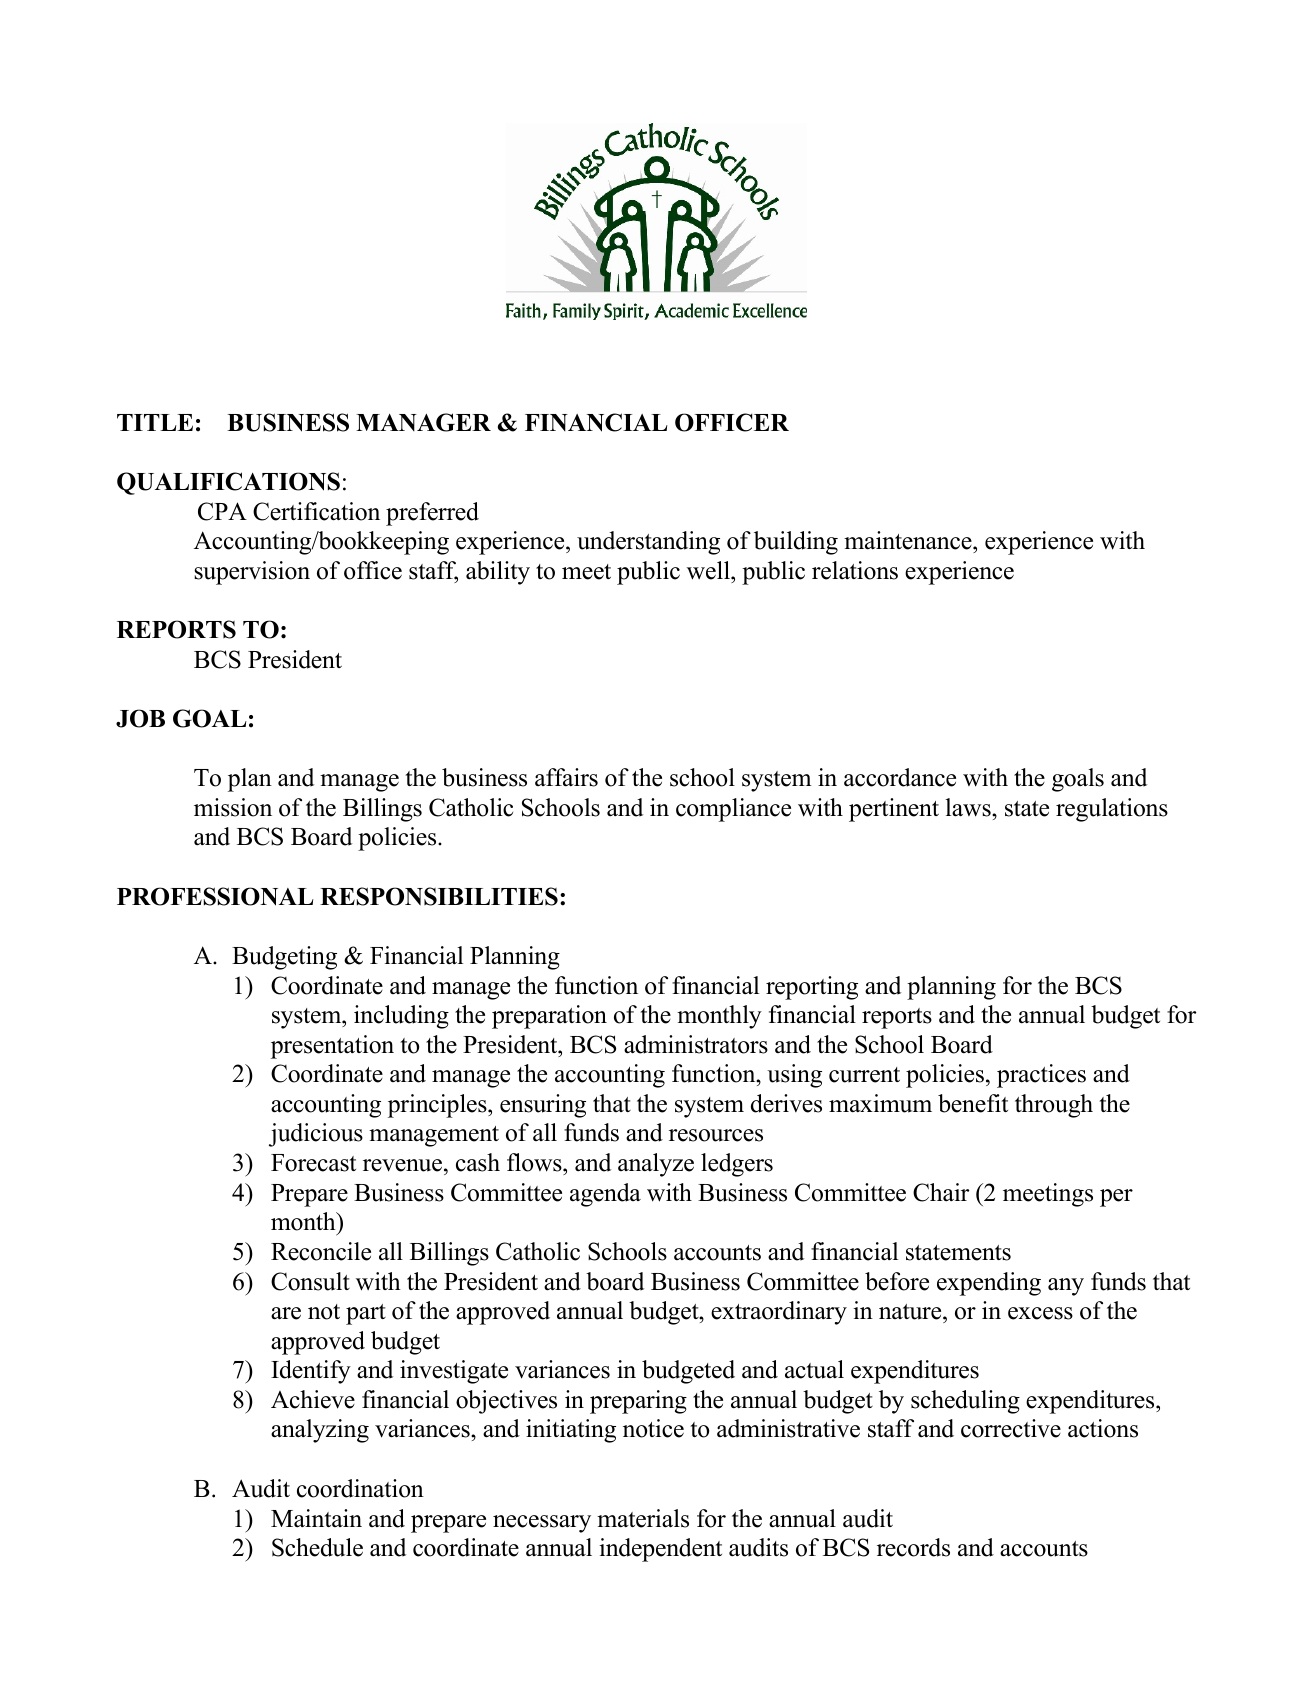 Image resolution: width=1313 pixels, height=1699 pixels. I want to click on expending, so click(989, 1284).
